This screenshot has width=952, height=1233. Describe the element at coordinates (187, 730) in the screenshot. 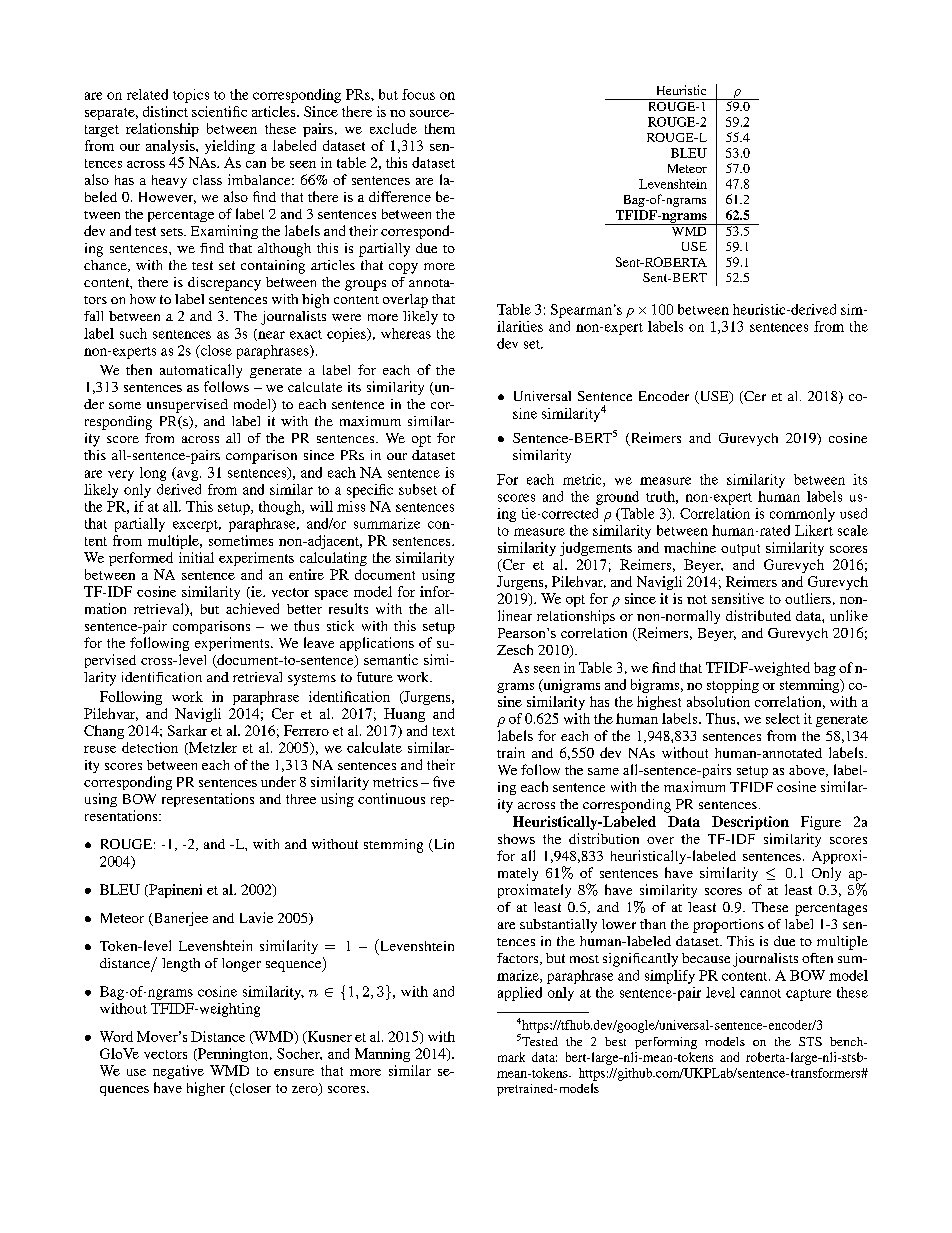

I see `Sarkar` at that location.
